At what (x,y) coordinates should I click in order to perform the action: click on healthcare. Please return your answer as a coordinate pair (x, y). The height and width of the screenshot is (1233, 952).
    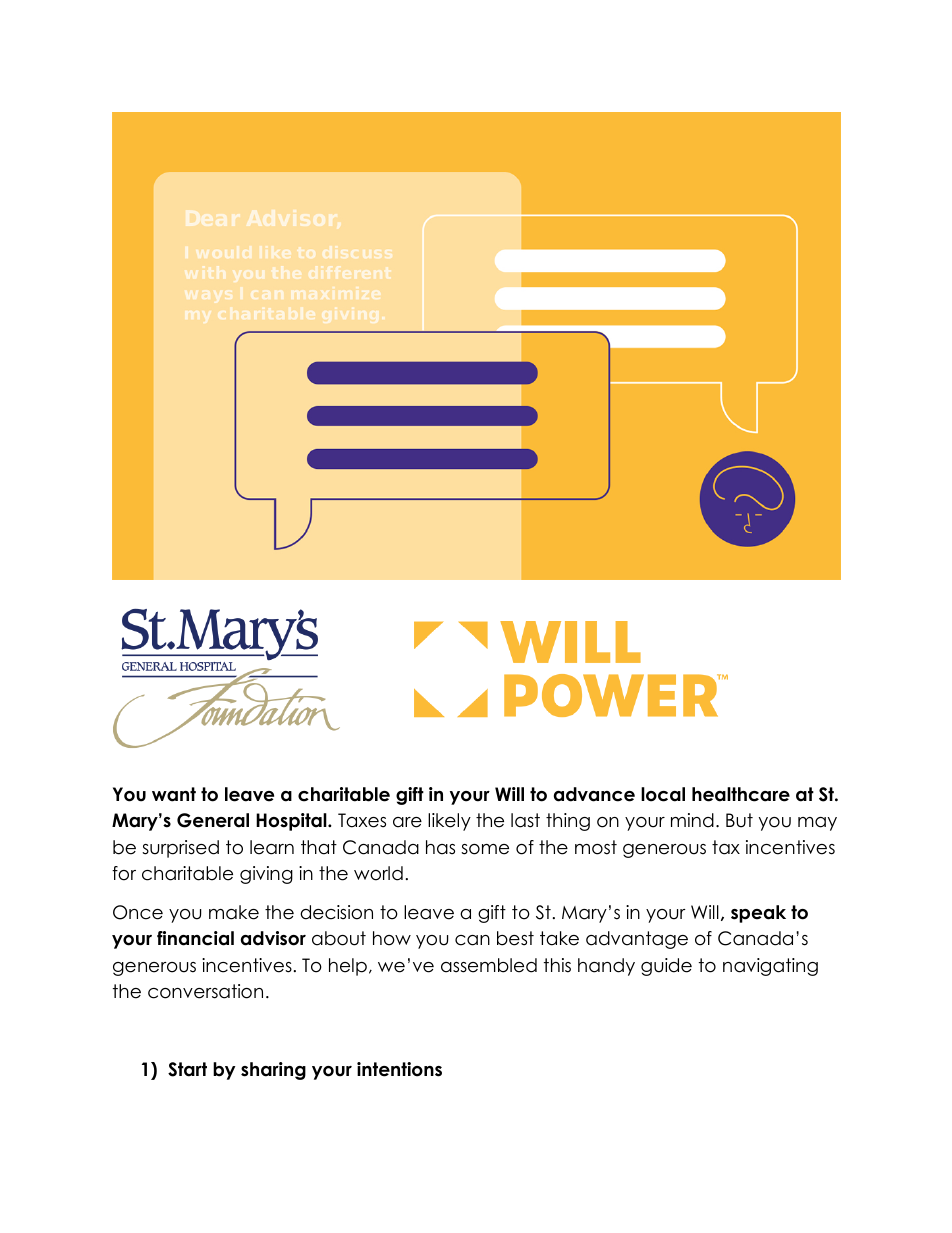
    Looking at the image, I should click on (741, 794).
